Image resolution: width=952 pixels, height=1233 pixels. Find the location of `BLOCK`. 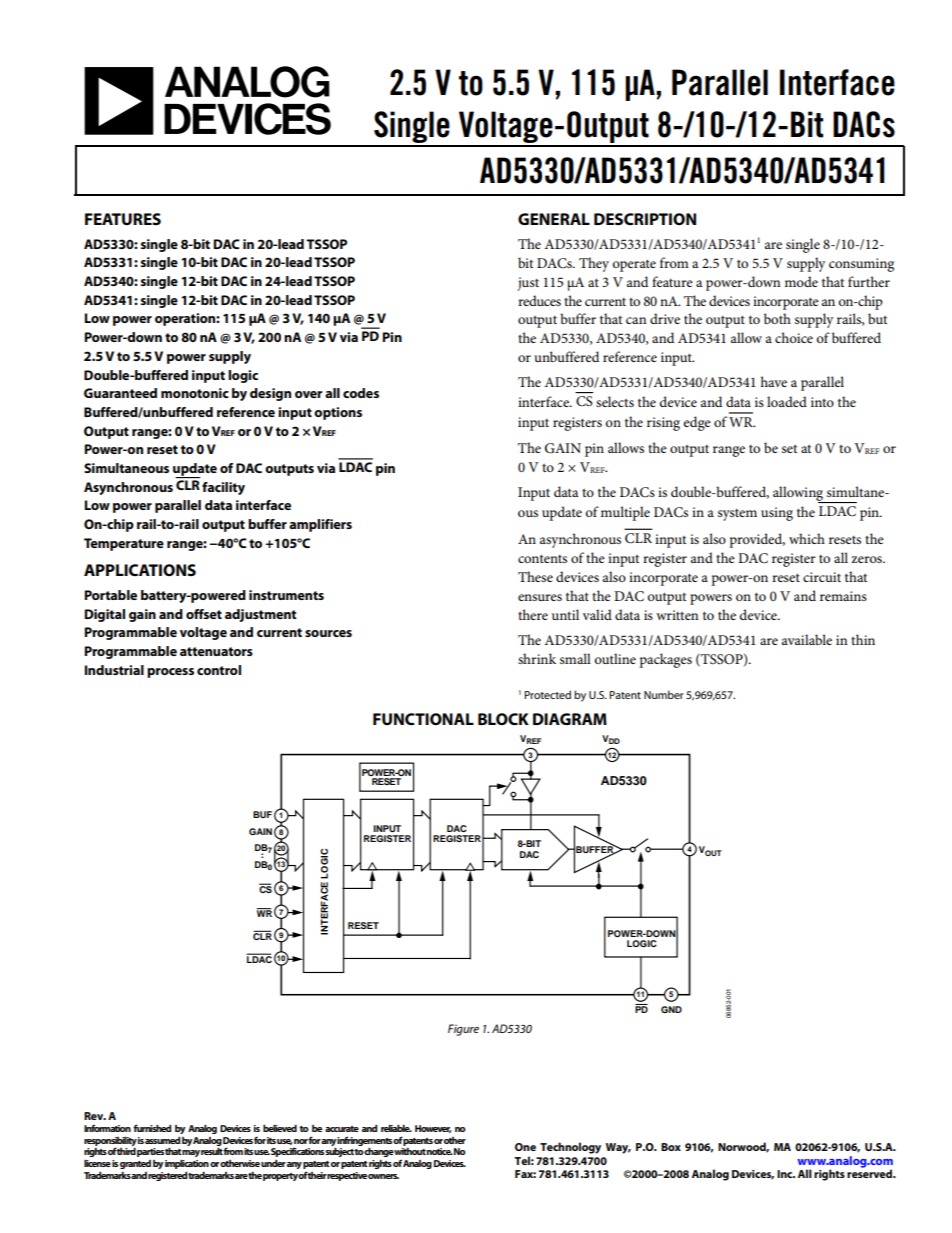

BLOCK is located at coordinates (503, 719).
